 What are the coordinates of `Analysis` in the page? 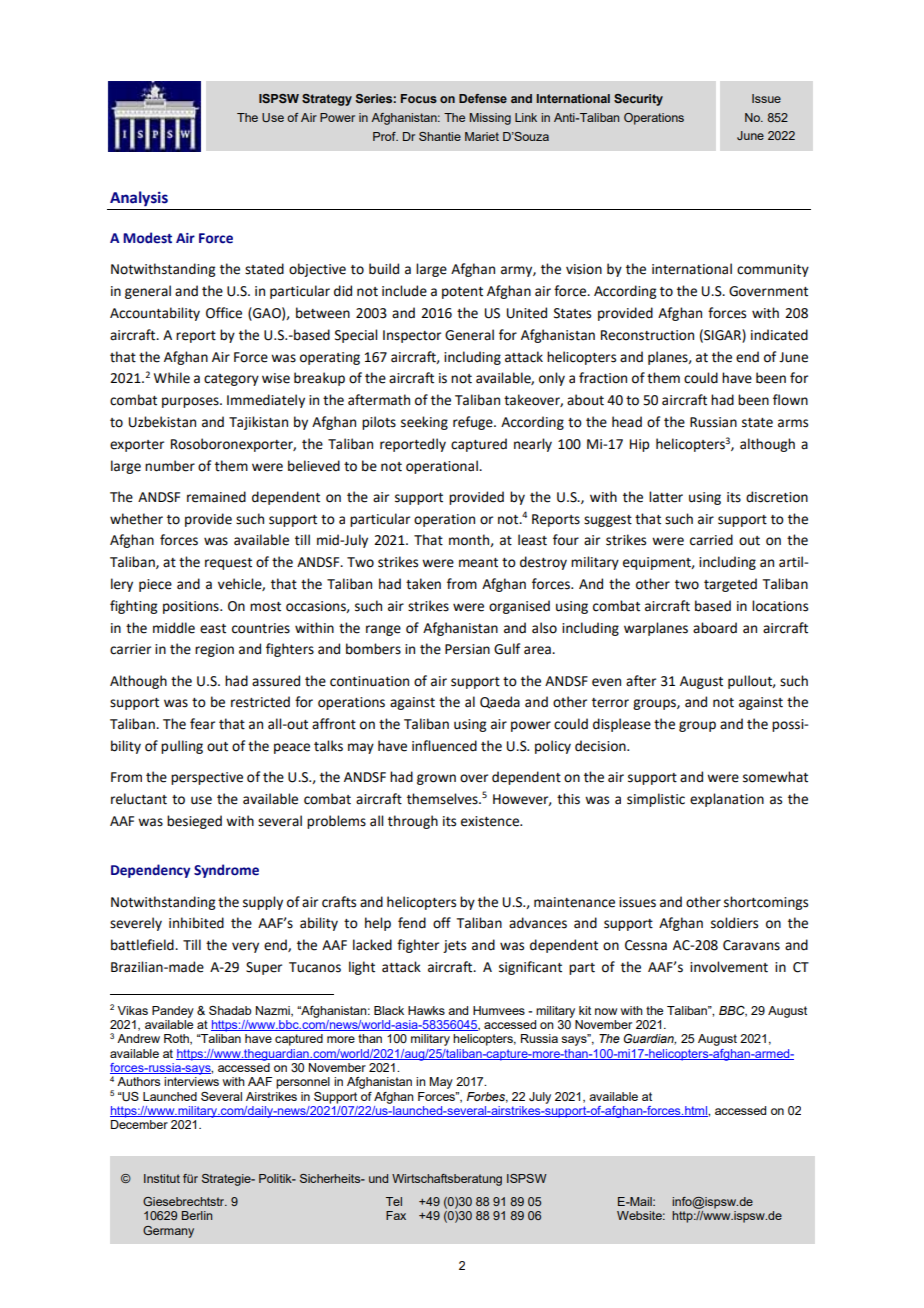 It's located at (139, 198).
